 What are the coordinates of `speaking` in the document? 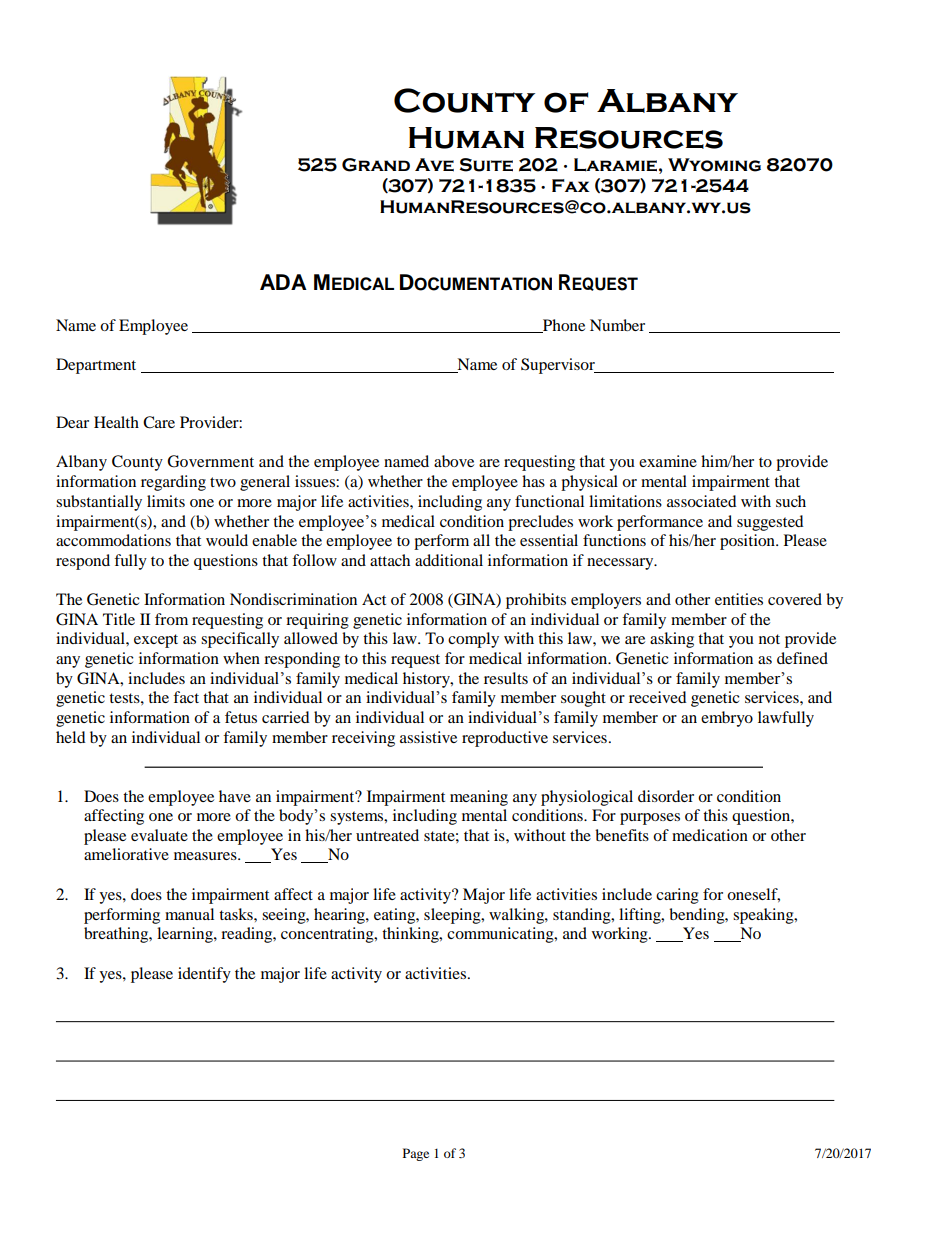 It's located at (764, 916).
